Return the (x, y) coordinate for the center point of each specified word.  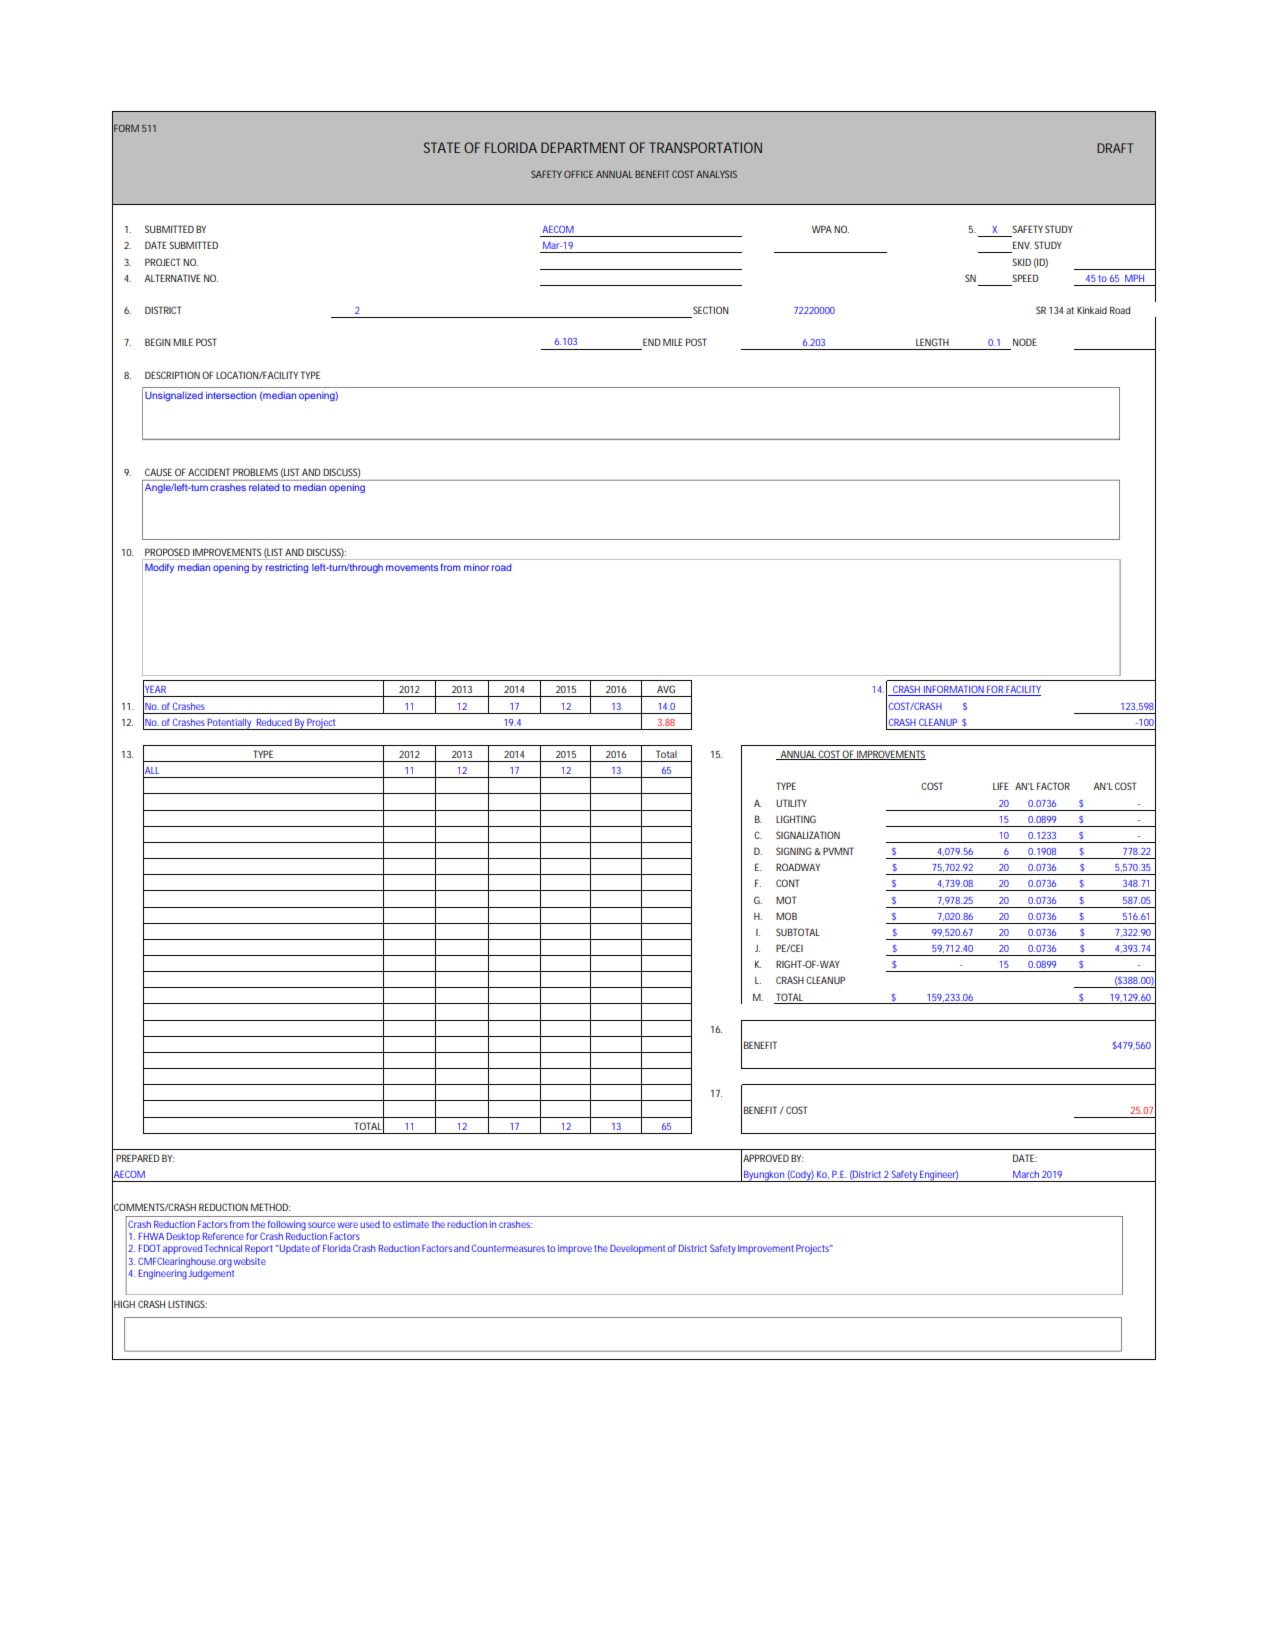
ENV (1022, 245)
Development (637, 1249)
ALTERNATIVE (173, 278)
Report (259, 1249)
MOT (786, 900)
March (1026, 1174)
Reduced (274, 722)
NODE (1025, 342)
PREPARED (138, 1158)
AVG (666, 689)
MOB (786, 916)
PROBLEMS (255, 472)
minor (476, 567)
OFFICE (578, 174)
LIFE (1001, 786)
